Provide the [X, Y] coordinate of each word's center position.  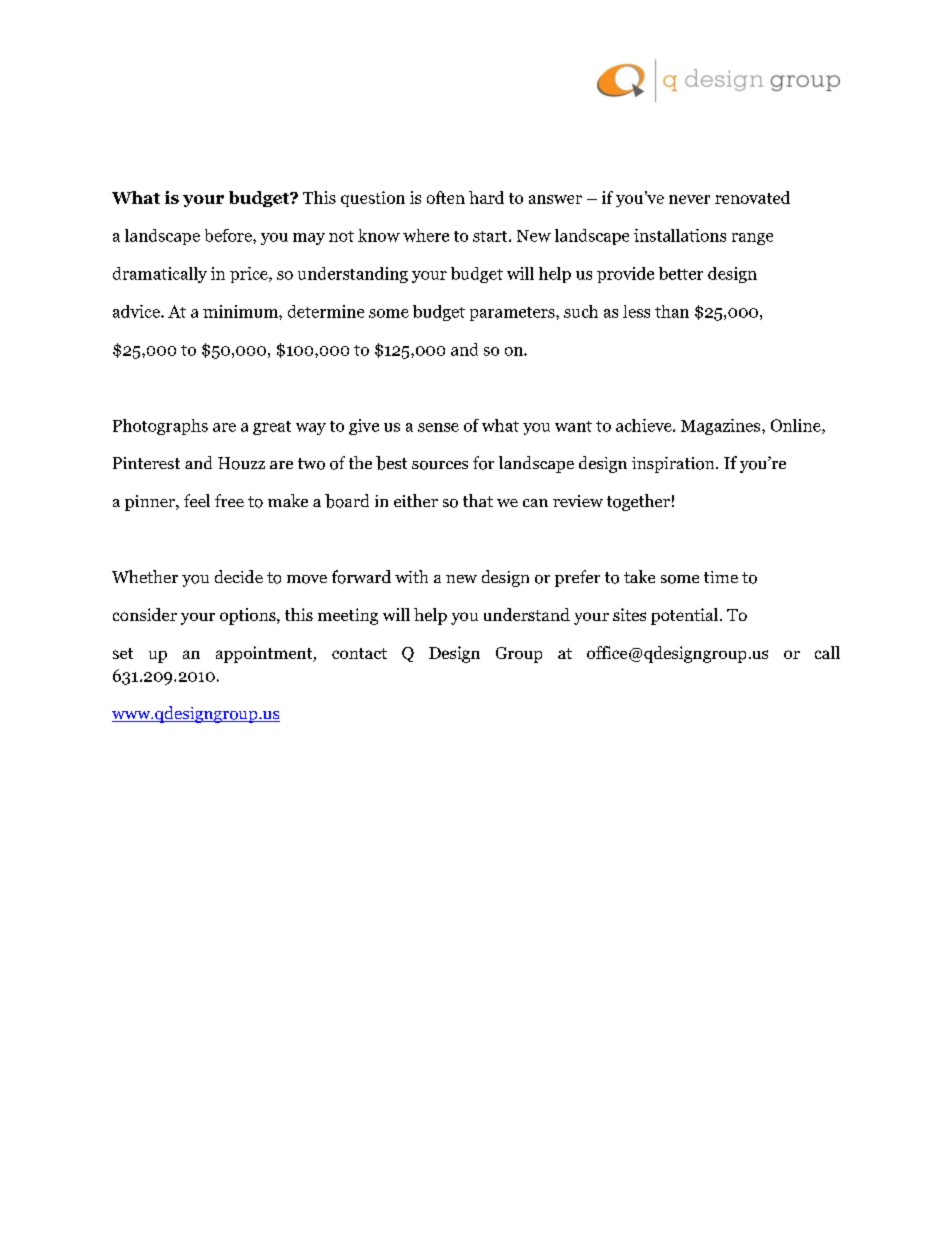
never [689, 199]
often [446, 197]
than [672, 311]
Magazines [722, 427]
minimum [241, 311]
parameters [513, 314]
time [721, 577]
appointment [265, 654]
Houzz [241, 463]
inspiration [674, 465]
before [229, 235]
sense [438, 427]
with [411, 576]
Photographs [160, 427]
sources [440, 465]
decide [239, 576]
